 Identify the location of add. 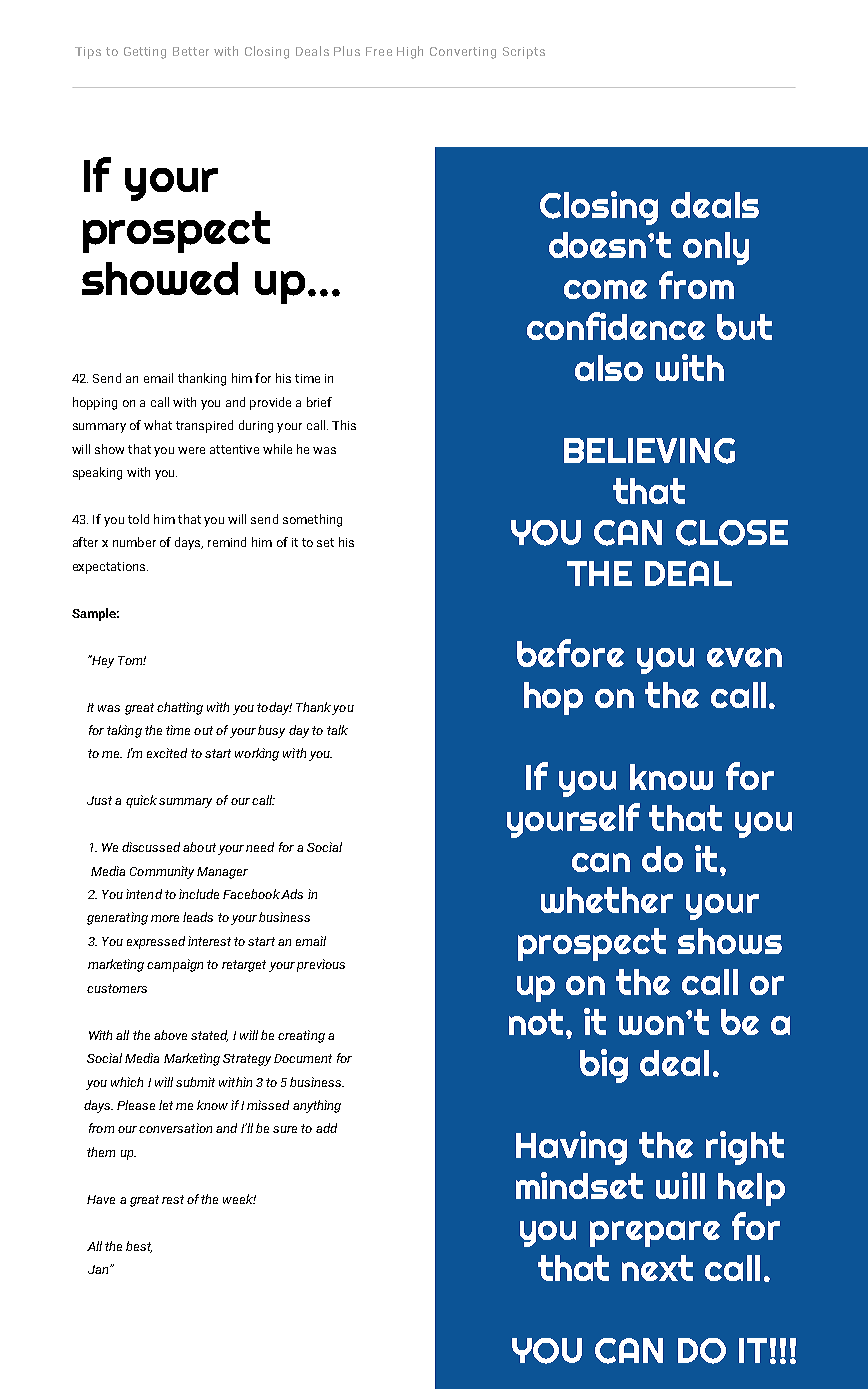
(326, 1128).
